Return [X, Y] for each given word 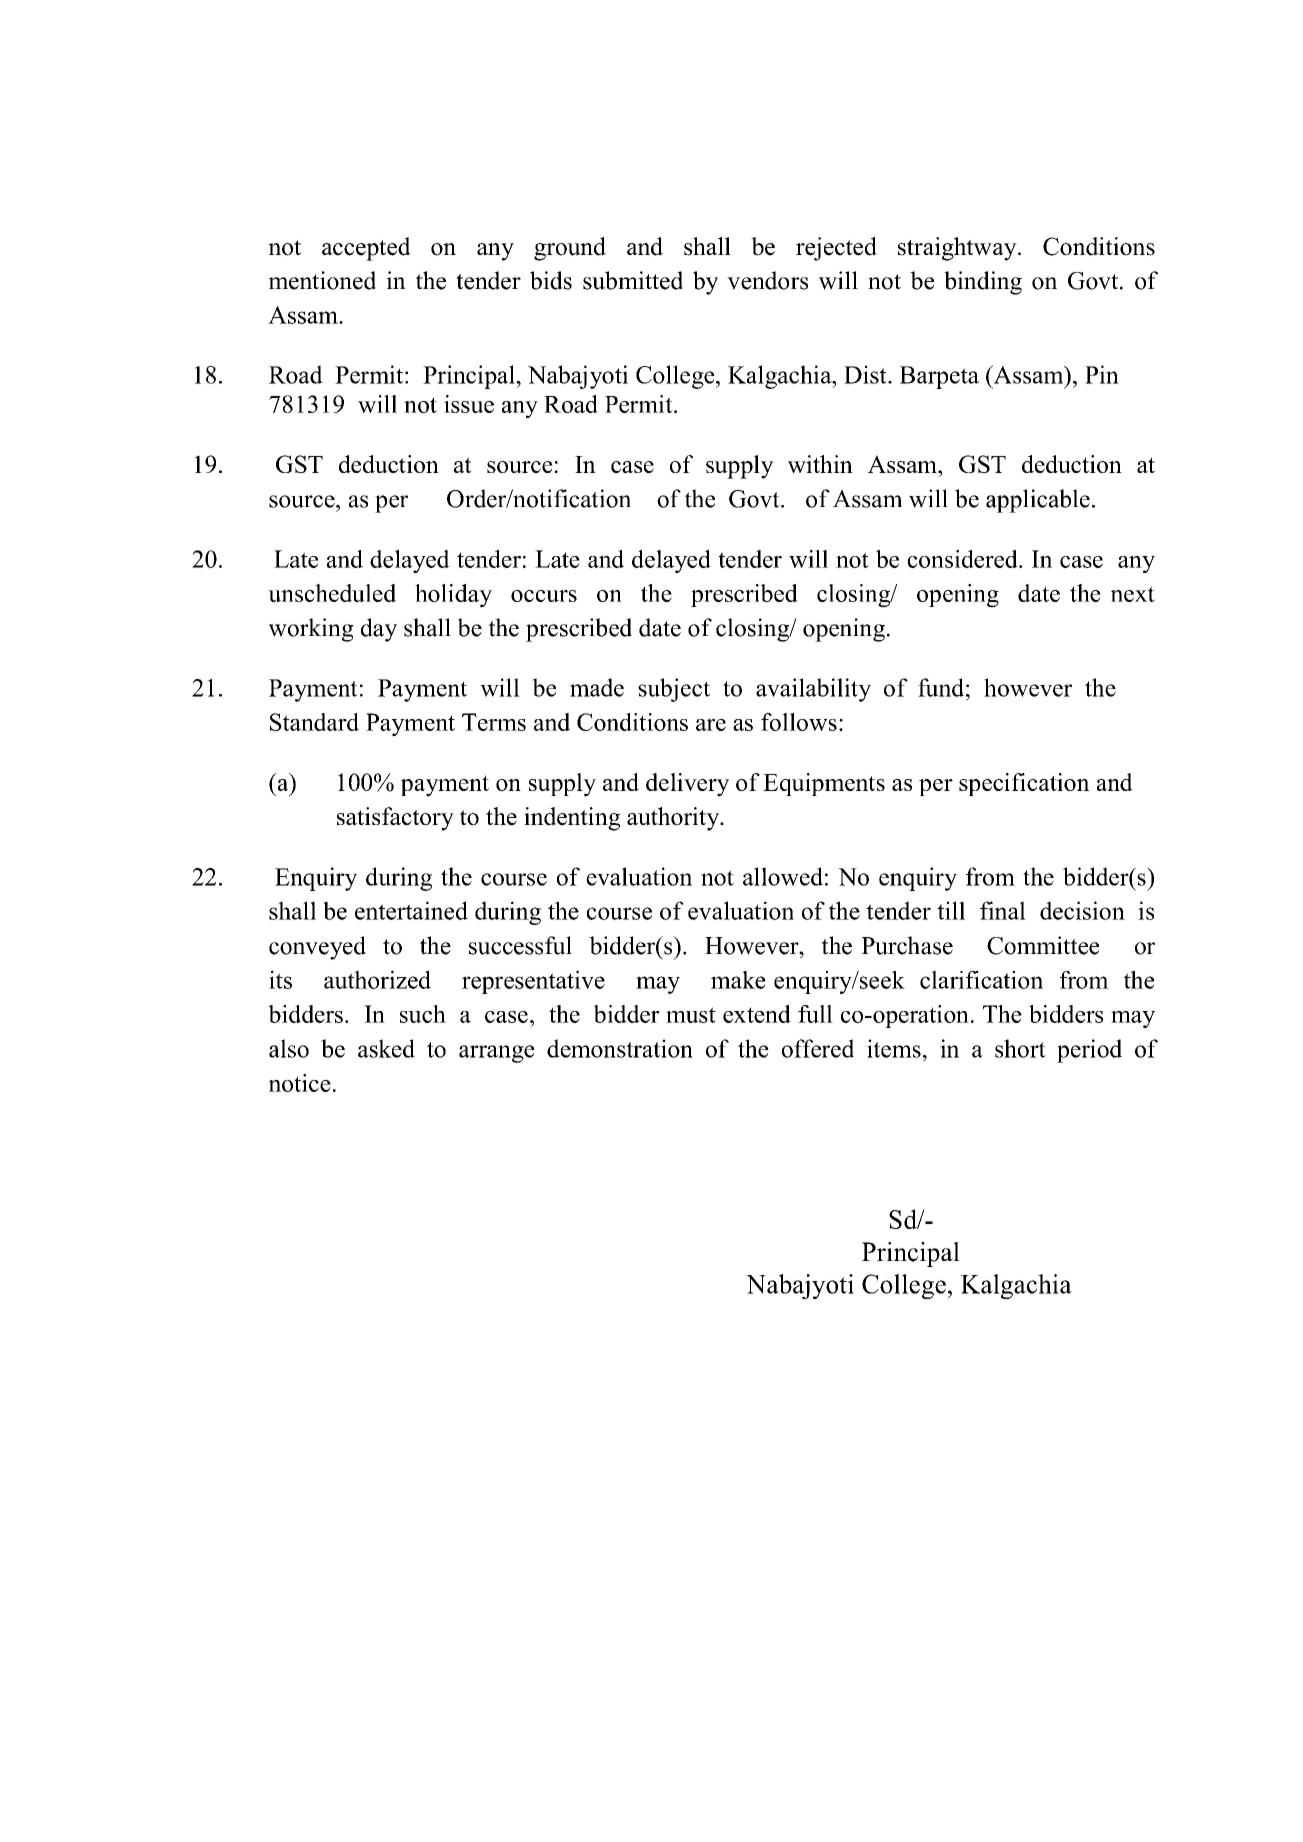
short [1020, 1048]
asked [386, 1048]
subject [674, 690]
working [311, 630]
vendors [767, 280]
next [1133, 594]
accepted [366, 249]
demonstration [620, 1048]
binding [983, 283]
